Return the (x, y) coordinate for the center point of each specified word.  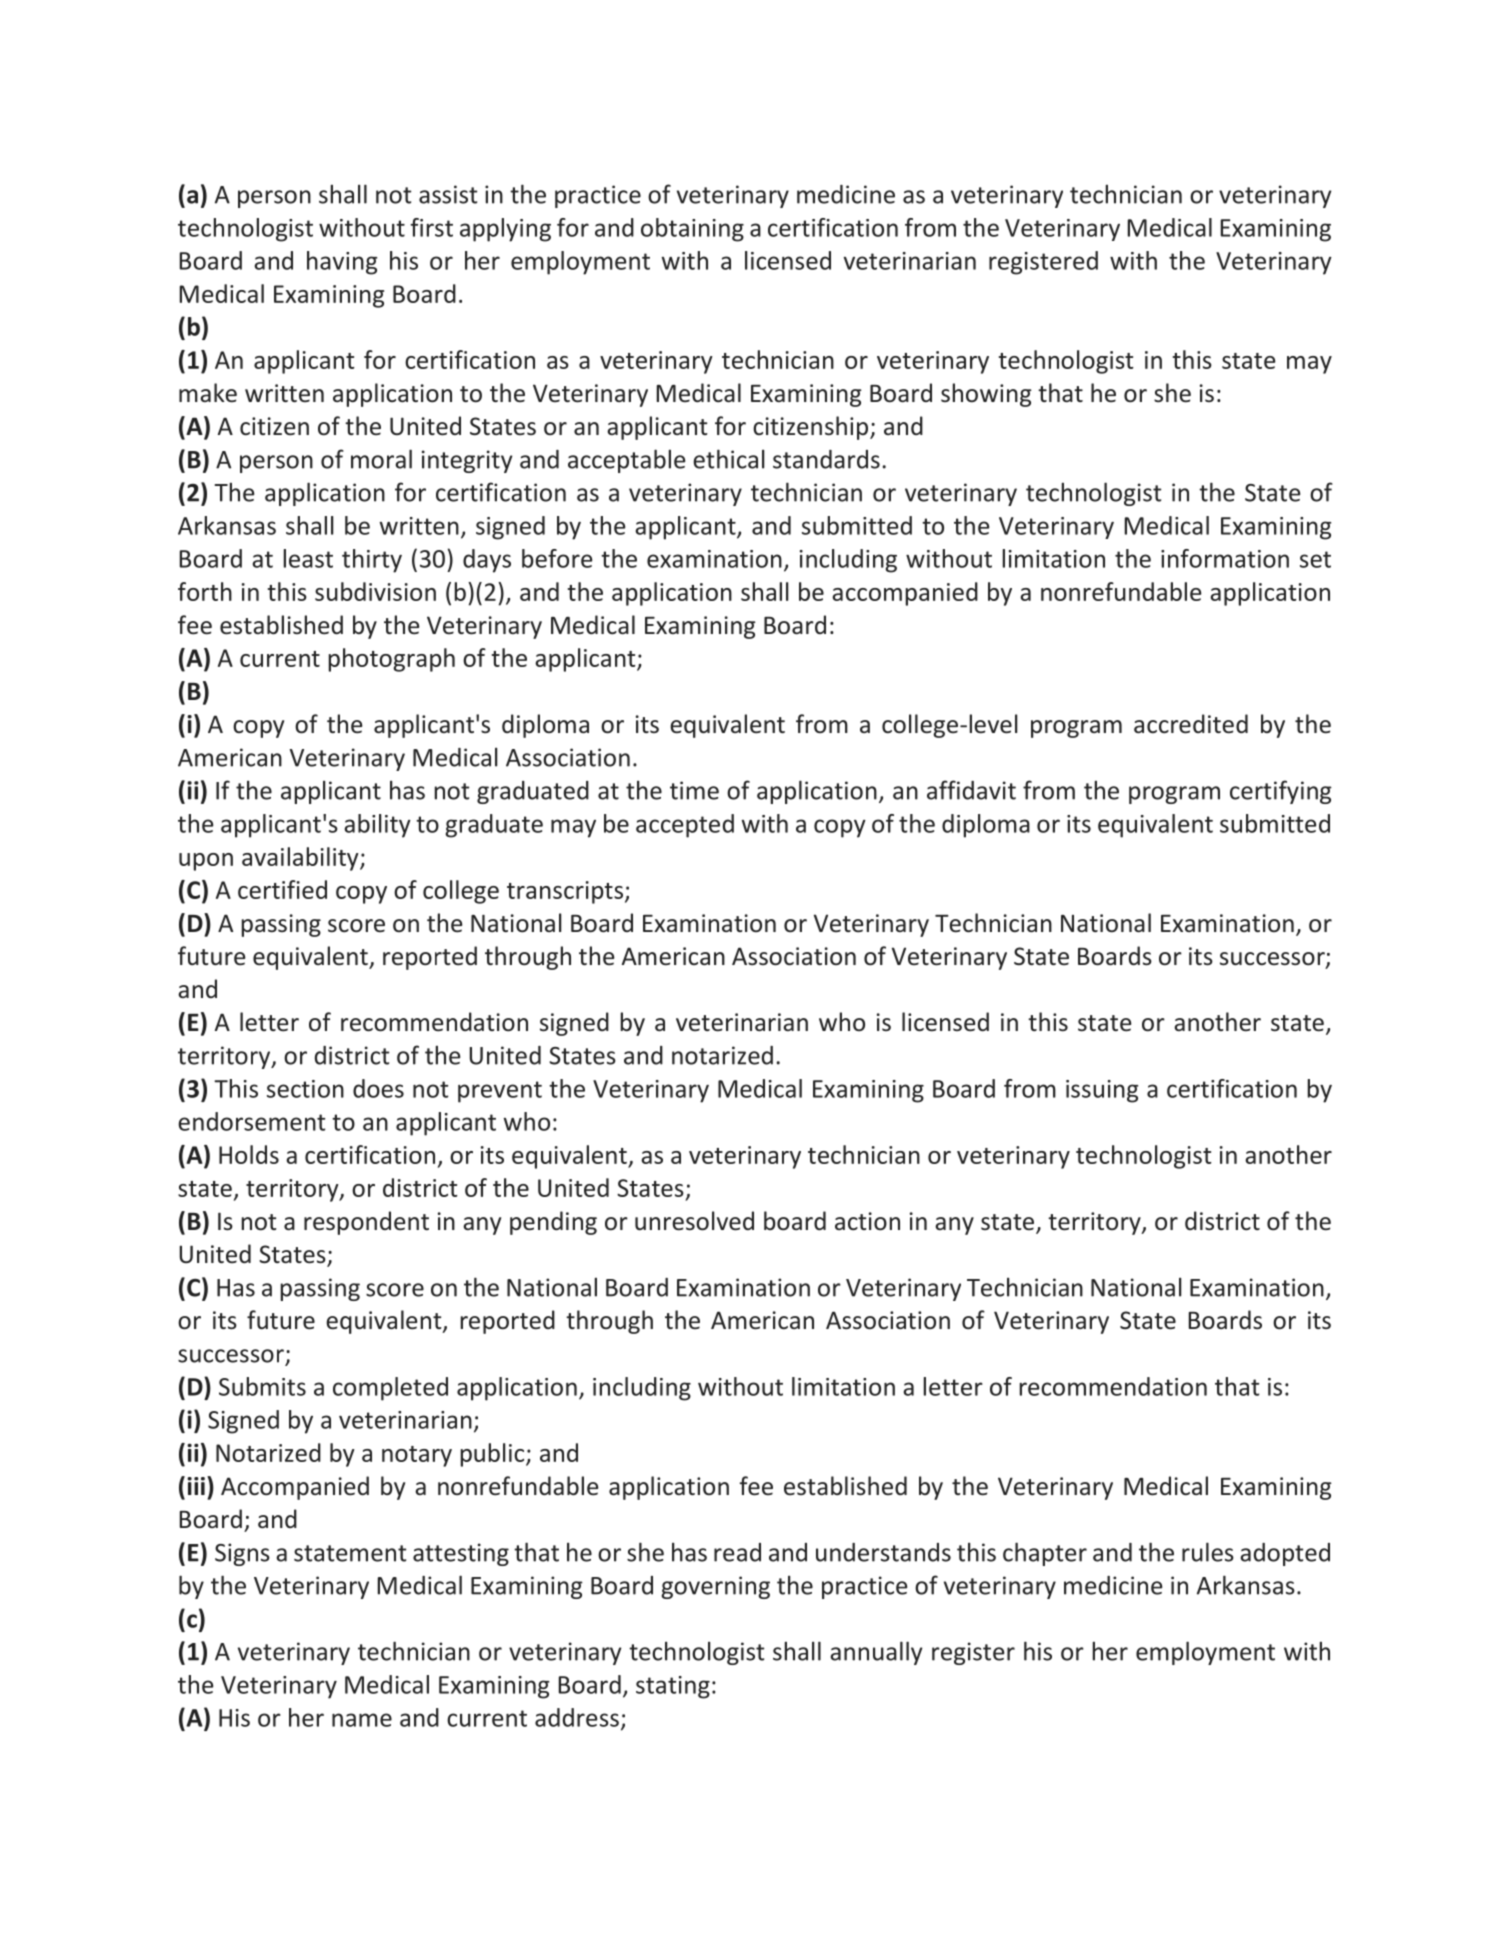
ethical (729, 459)
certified (282, 889)
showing (986, 395)
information (1225, 558)
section (305, 1089)
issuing (1102, 1091)
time (694, 790)
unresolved (694, 1221)
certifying (1281, 792)
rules (1208, 1552)
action (867, 1221)
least (308, 558)
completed (390, 1389)
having (342, 263)
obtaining (692, 230)
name (362, 1720)
